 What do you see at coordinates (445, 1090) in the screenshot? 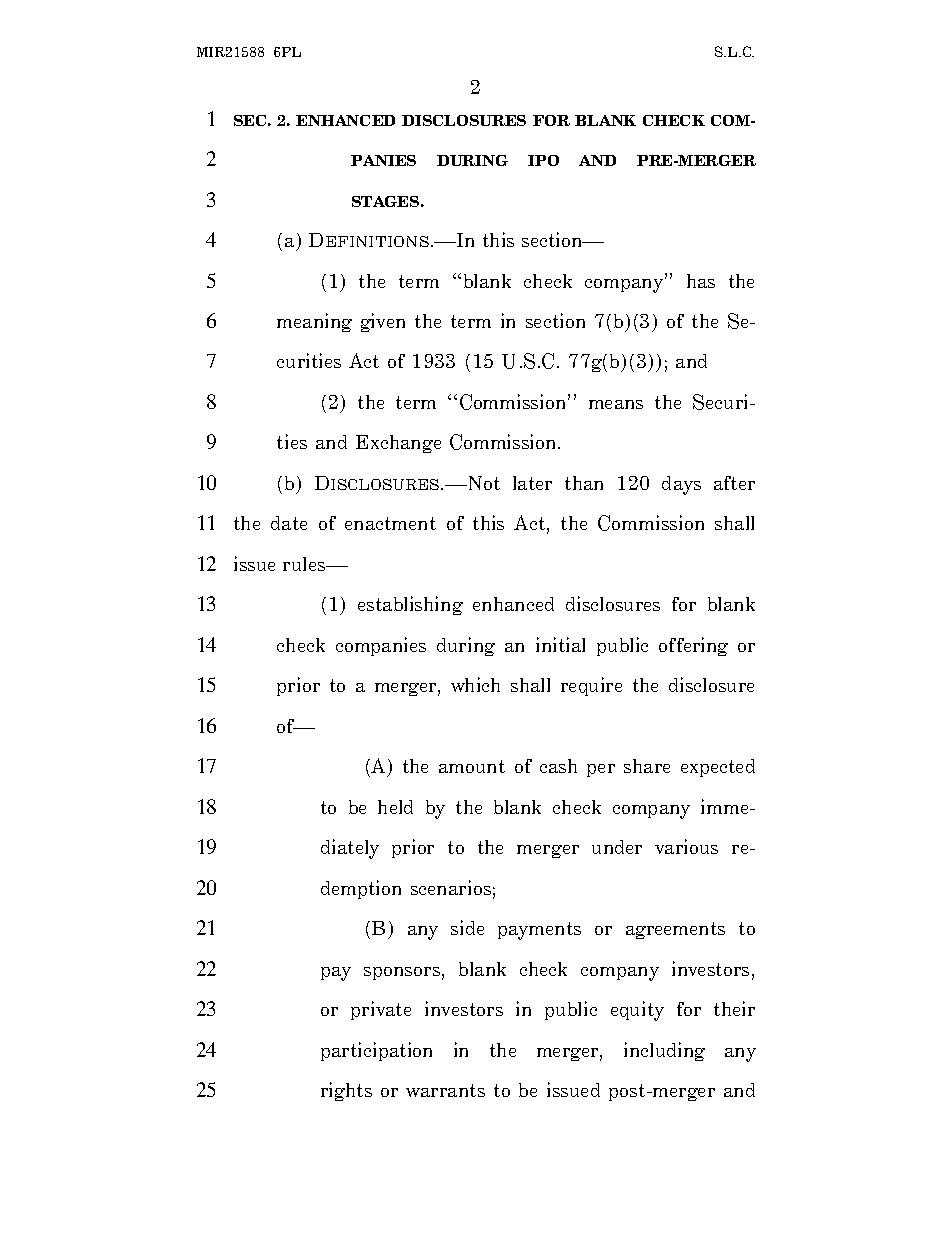
I see `warrants` at bounding box center [445, 1090].
